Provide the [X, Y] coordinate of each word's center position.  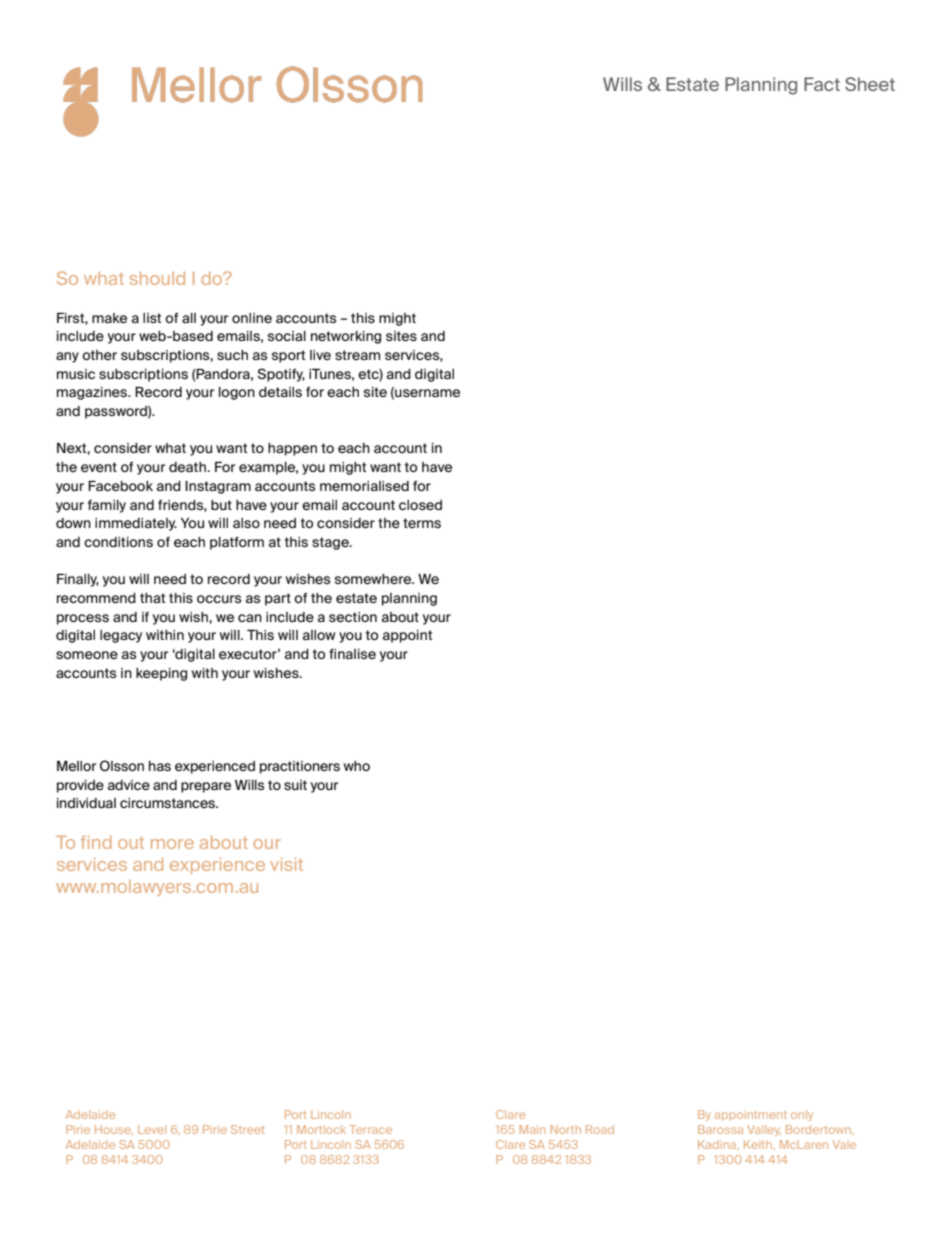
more [172, 844]
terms [422, 523]
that [153, 598]
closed [420, 505]
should [157, 278]
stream [357, 355]
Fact [822, 84]
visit [286, 864]
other [99, 355]
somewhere [374, 579]
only [802, 1115]
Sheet [870, 84]
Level [152, 1129]
